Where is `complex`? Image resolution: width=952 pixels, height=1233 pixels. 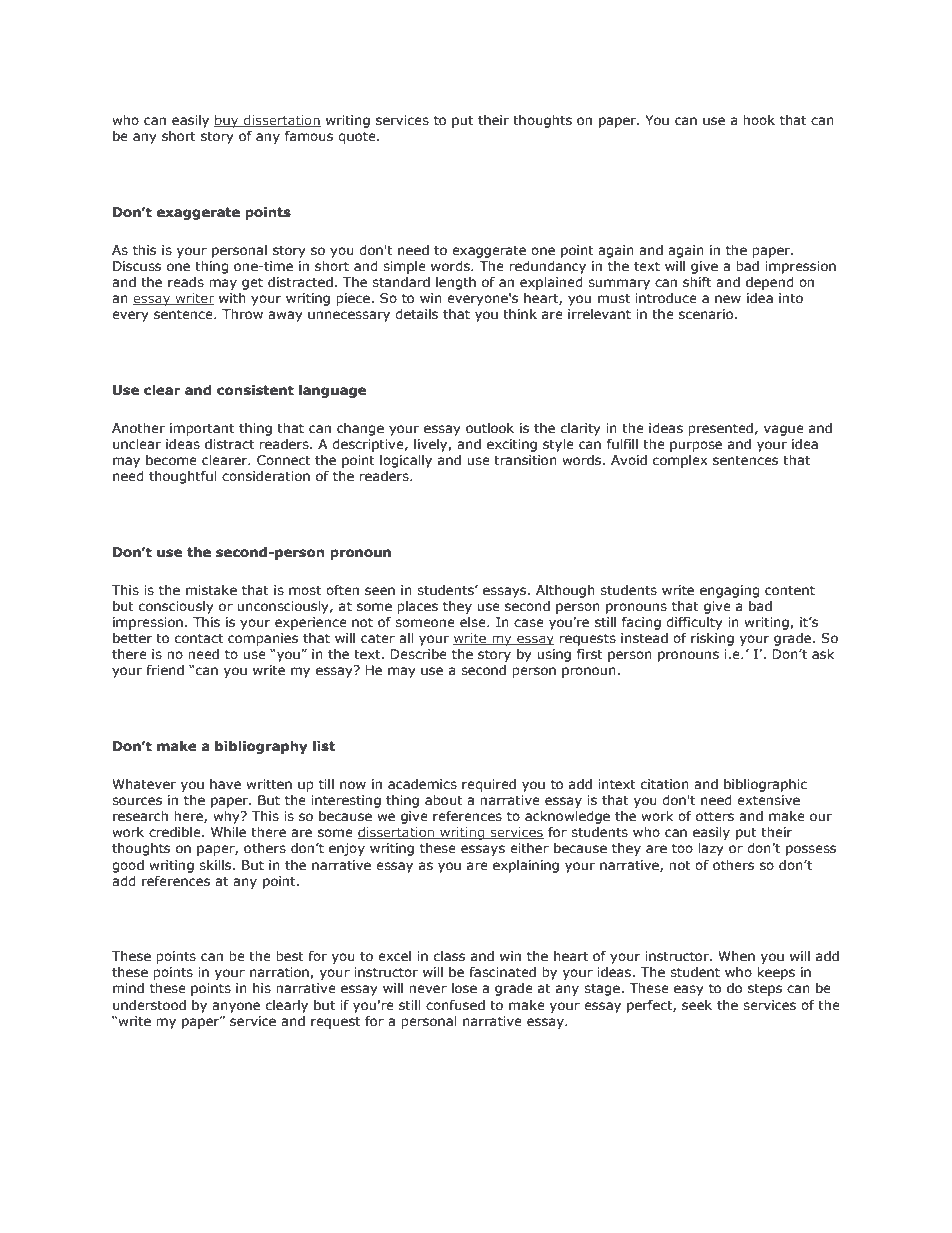 complex is located at coordinates (680, 461).
